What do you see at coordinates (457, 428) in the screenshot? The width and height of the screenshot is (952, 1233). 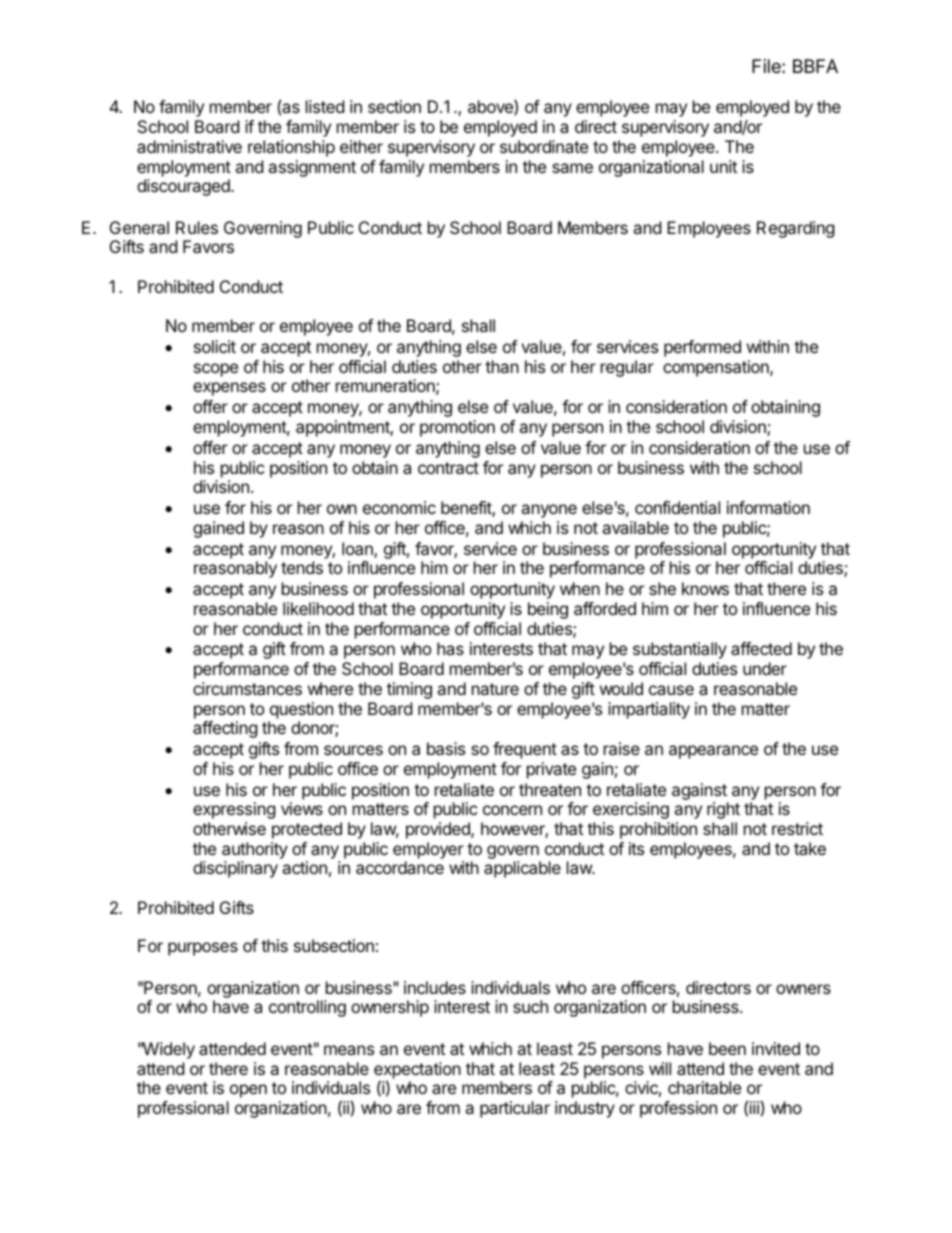 I see `promotion` at bounding box center [457, 428].
